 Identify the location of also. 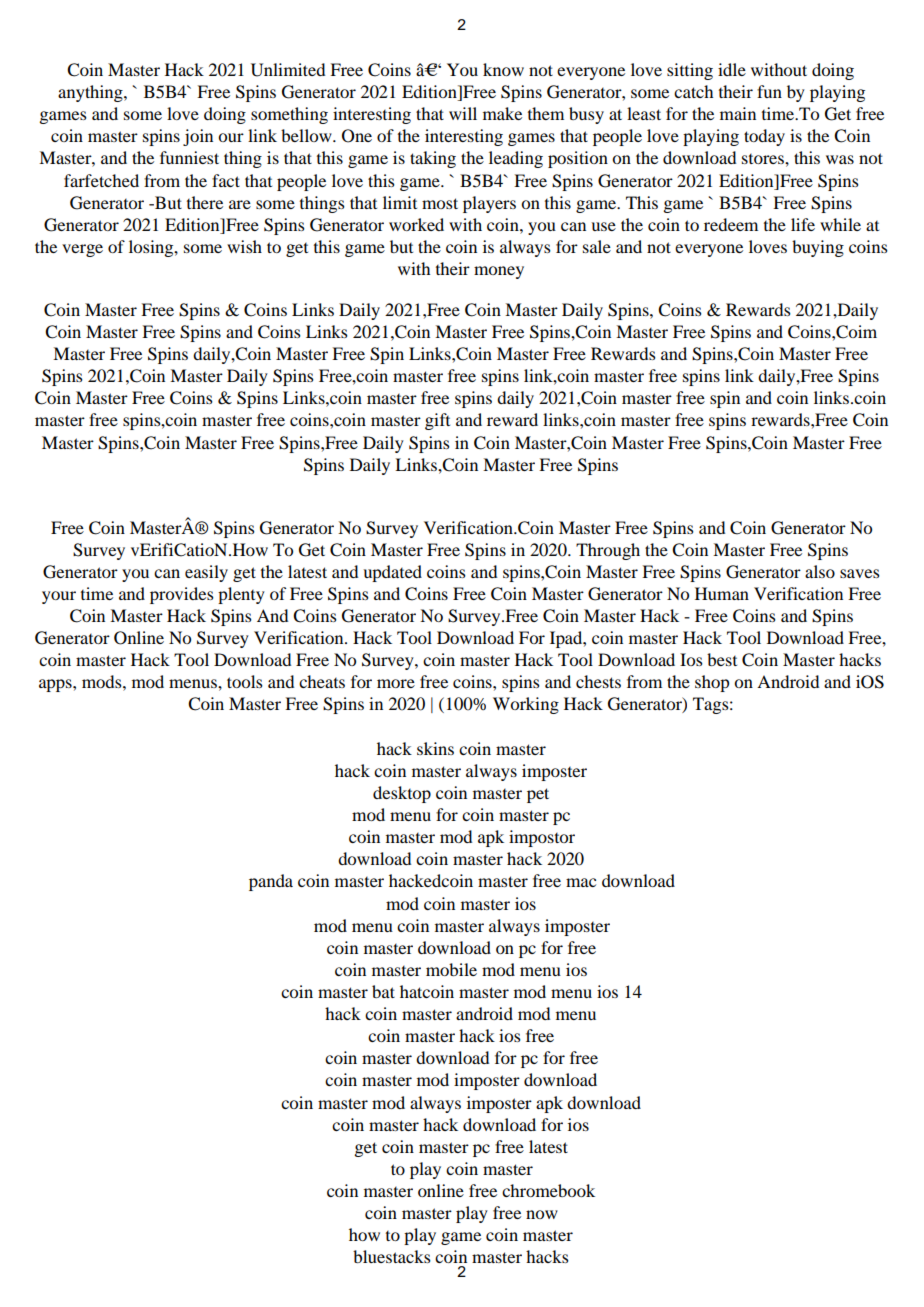
(820, 571).
